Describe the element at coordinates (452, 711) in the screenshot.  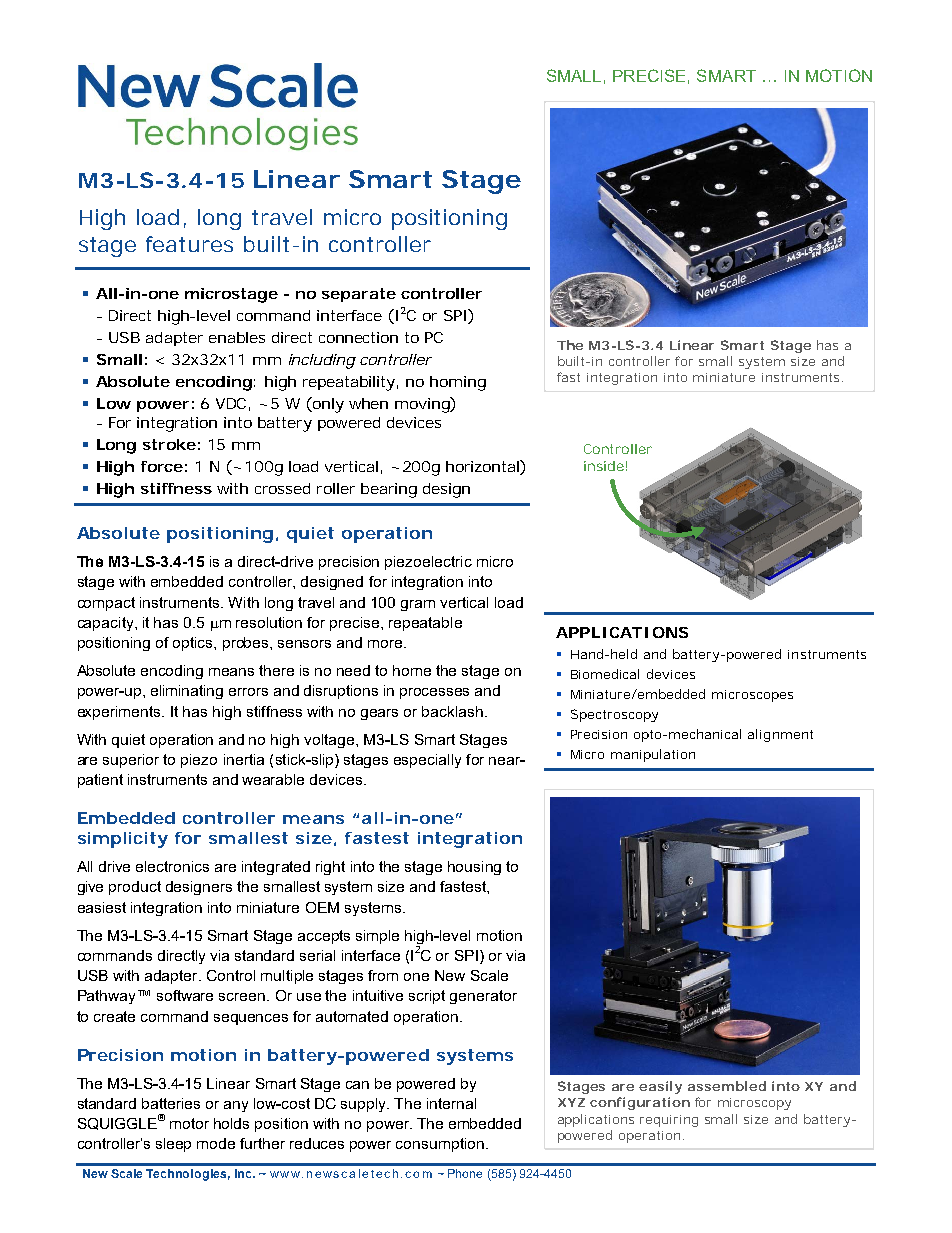
I see `backlash` at that location.
